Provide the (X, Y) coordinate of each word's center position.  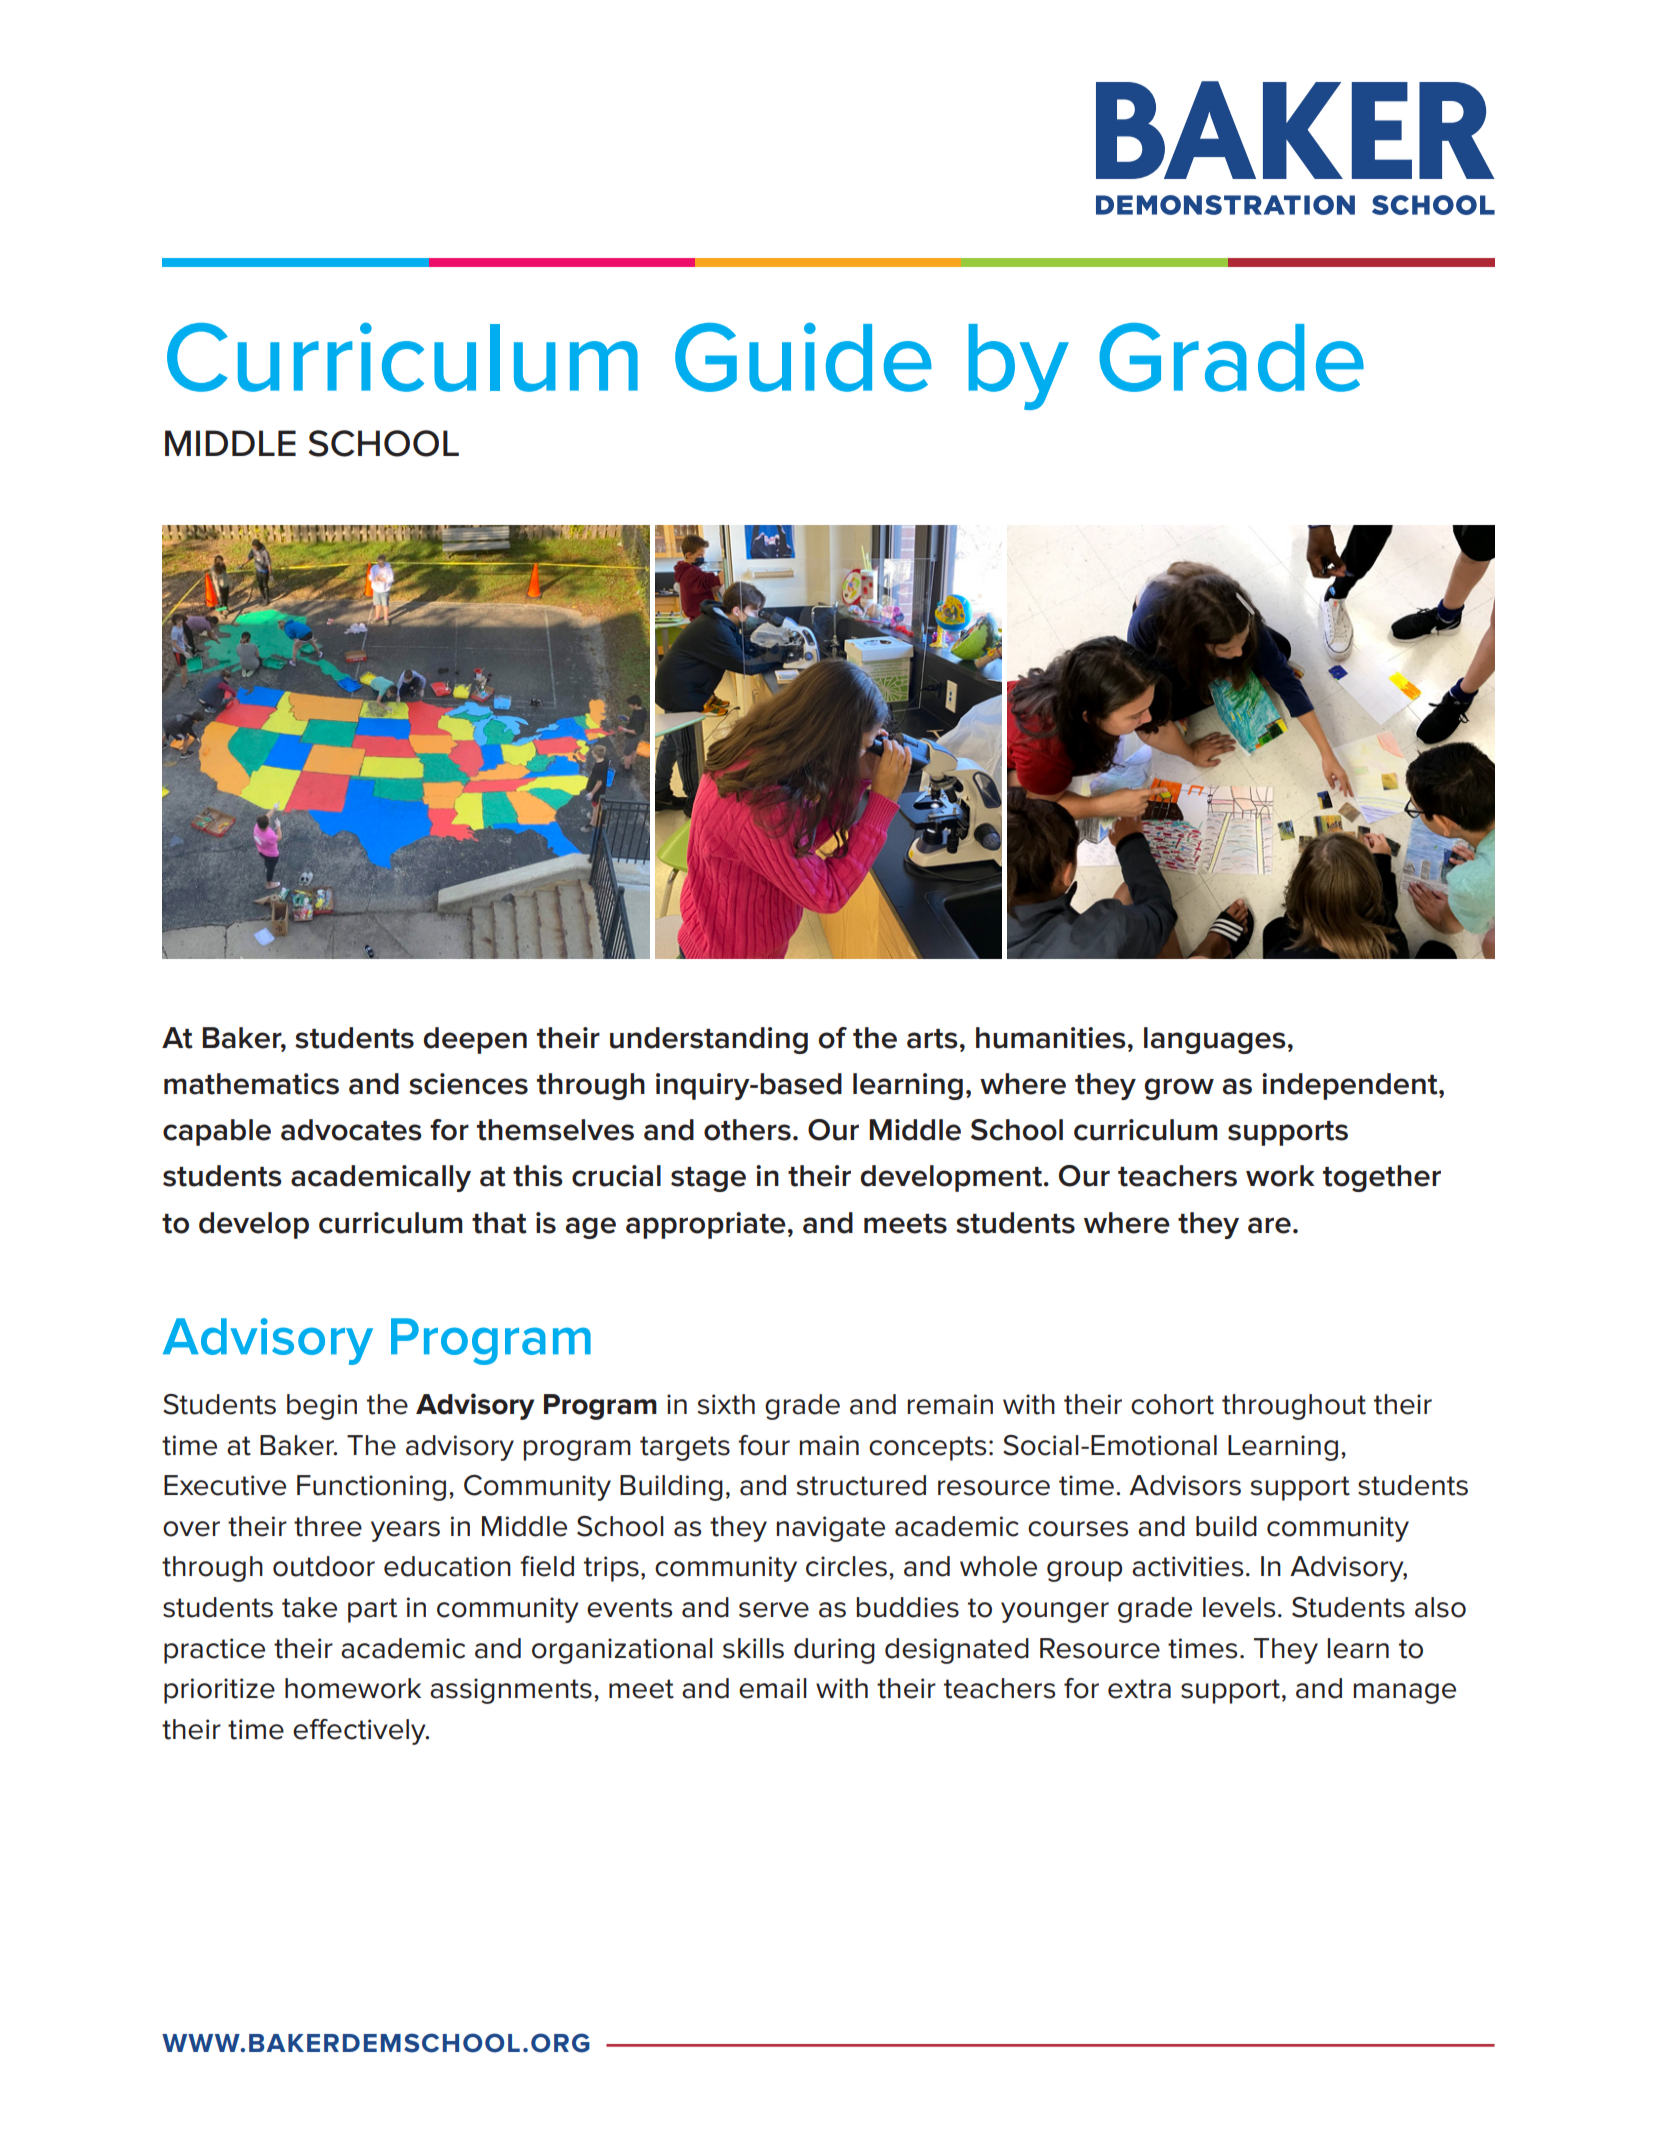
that (499, 1223)
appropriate (706, 1225)
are (1269, 1225)
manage (1405, 1693)
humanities (1051, 1038)
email (773, 1688)
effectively (360, 1732)
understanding (709, 1040)
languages (1215, 1040)
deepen (475, 1040)
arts (932, 1039)
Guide (803, 357)
